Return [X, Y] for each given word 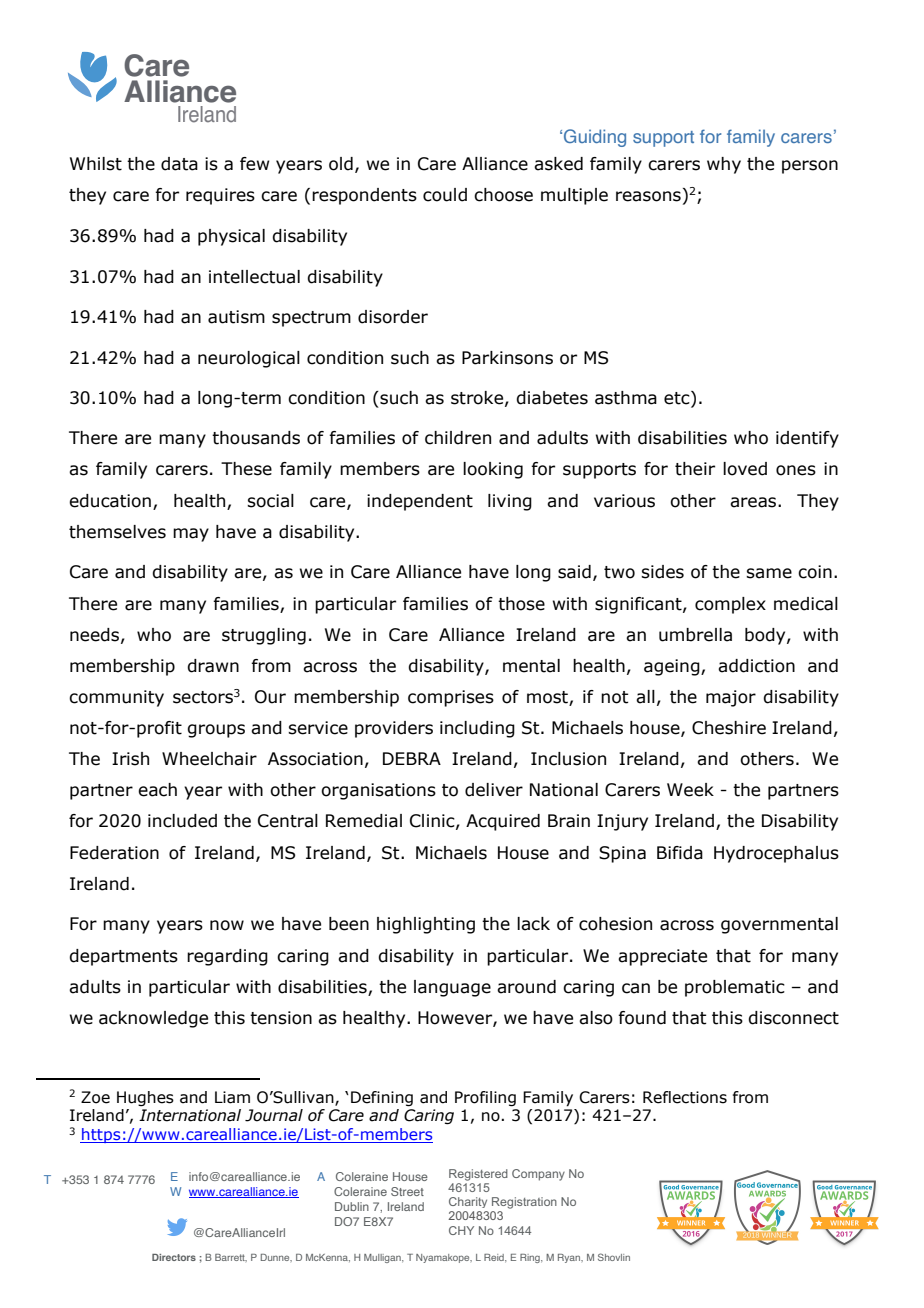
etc [678, 398]
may [191, 535]
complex [730, 605]
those [521, 604]
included [182, 821]
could [445, 195]
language [452, 988]
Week [690, 790]
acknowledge [153, 1019]
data [179, 164]
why [724, 165]
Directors [174, 1257]
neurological [249, 359]
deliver [494, 790]
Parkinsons [507, 358]
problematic [735, 988]
